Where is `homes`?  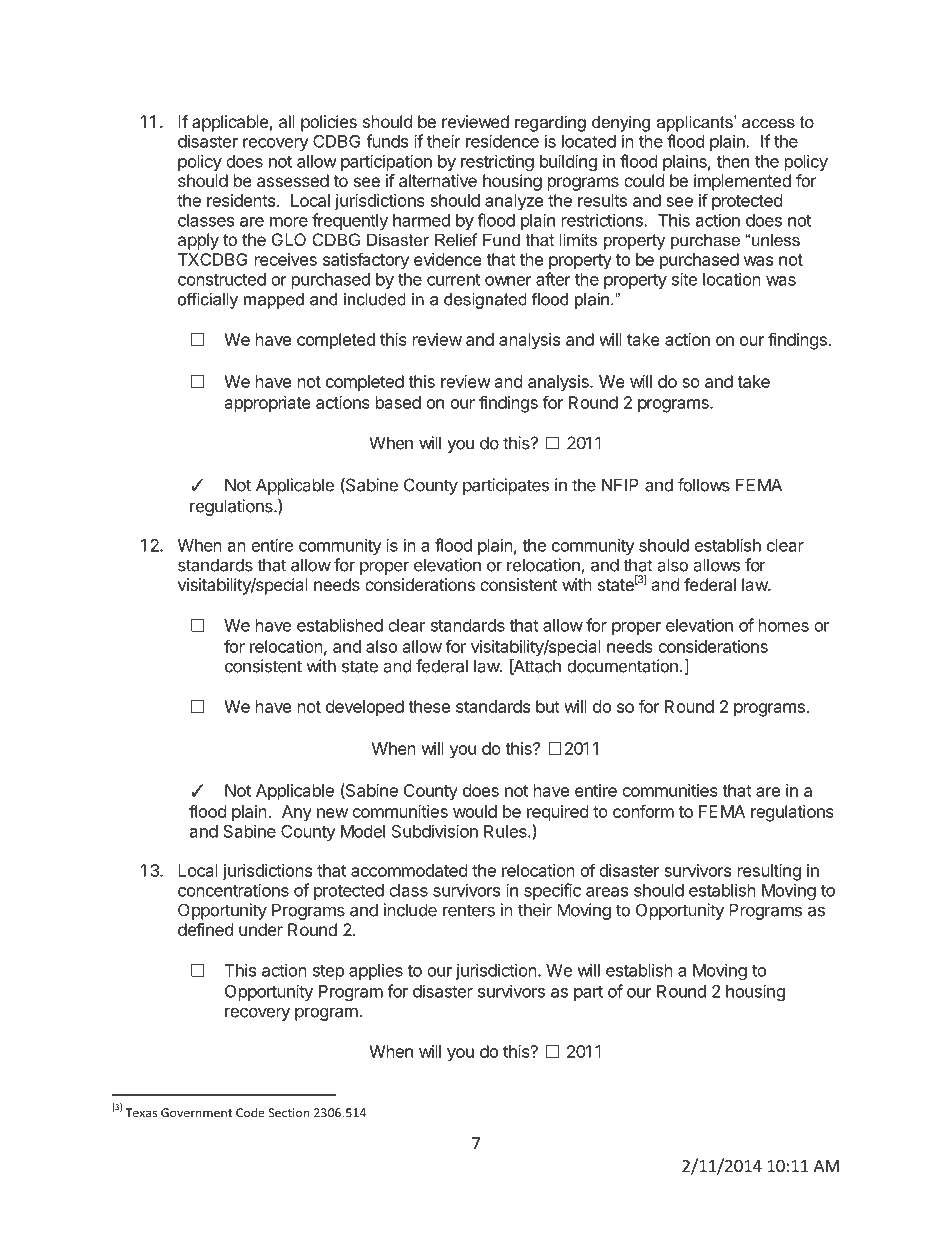
homes is located at coordinates (784, 625).
